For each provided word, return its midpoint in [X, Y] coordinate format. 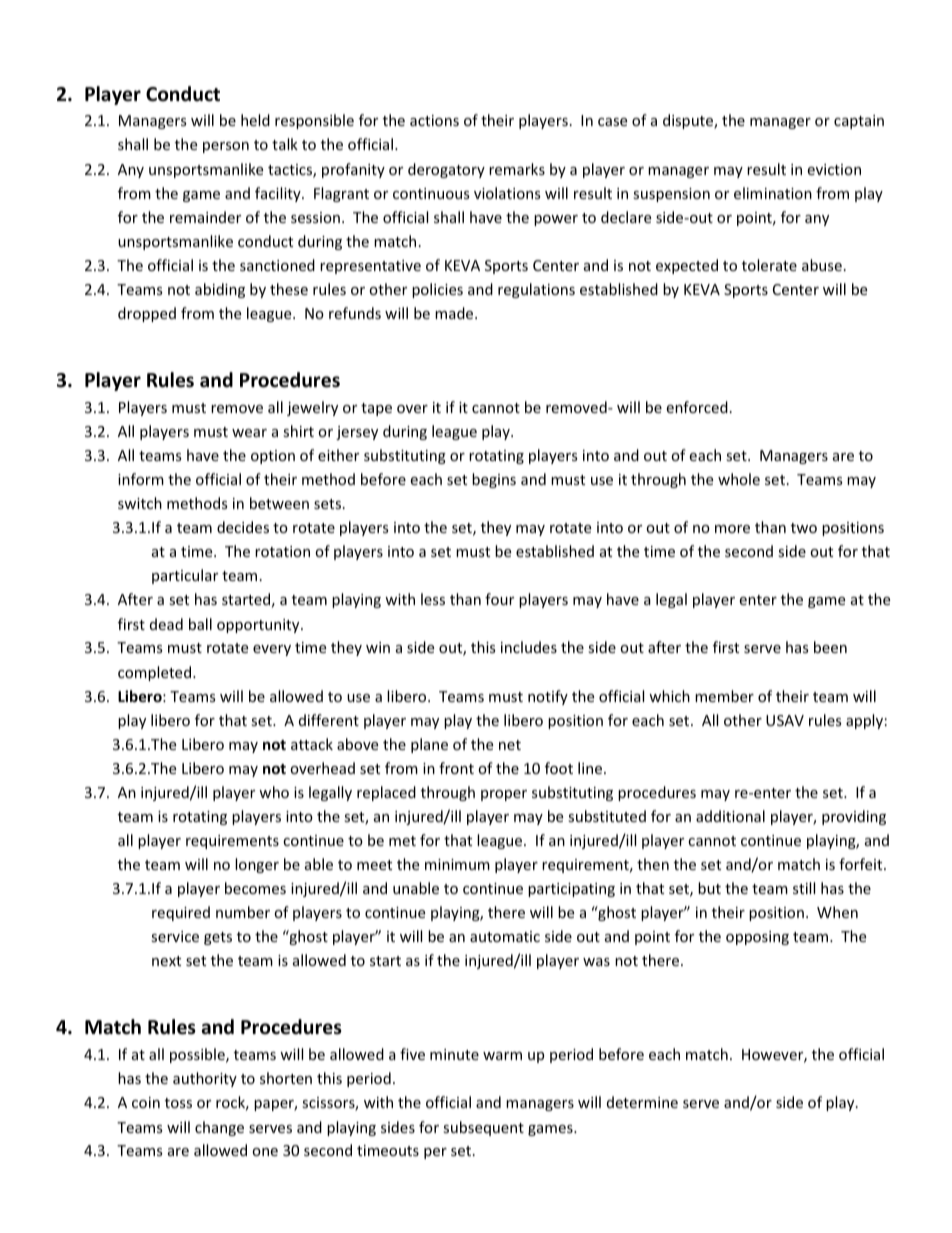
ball [200, 624]
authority [205, 1079]
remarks [517, 169]
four [499, 599]
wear [249, 433]
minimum [457, 864]
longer [257, 865]
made [455, 313]
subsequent [483, 1128]
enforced [697, 407]
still [804, 888]
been [830, 647]
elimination [773, 193]
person [226, 147]
